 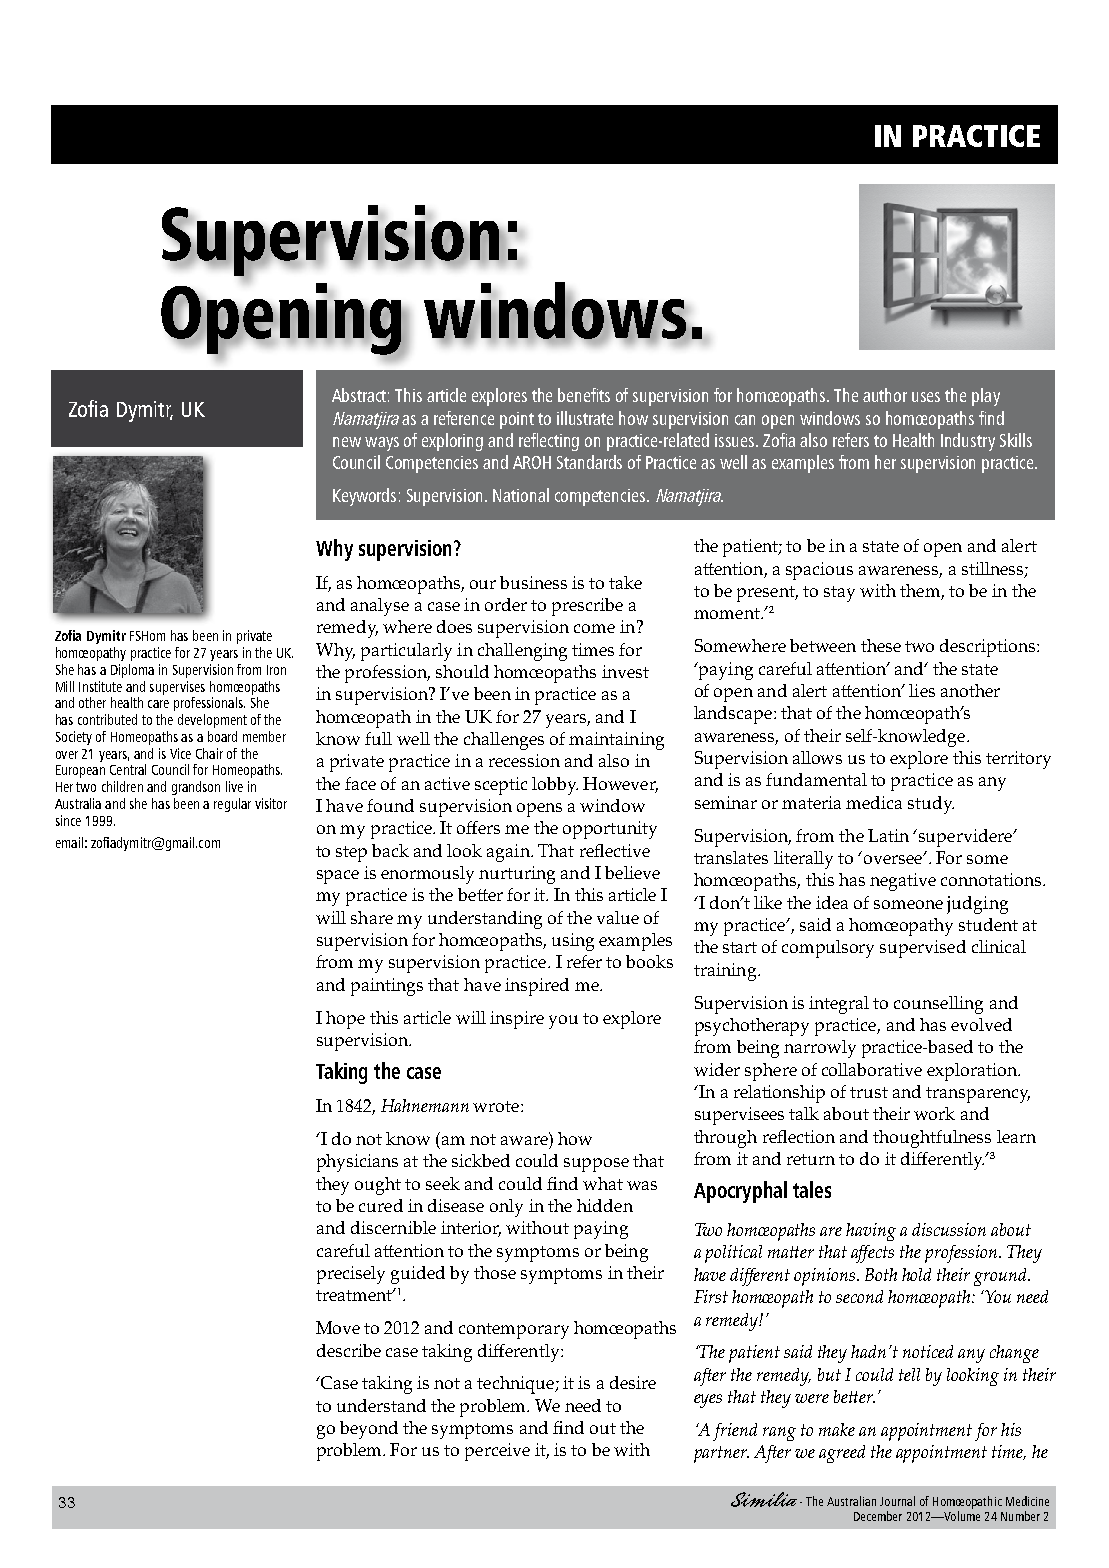 I want to click on perceive, so click(x=497, y=1452).
